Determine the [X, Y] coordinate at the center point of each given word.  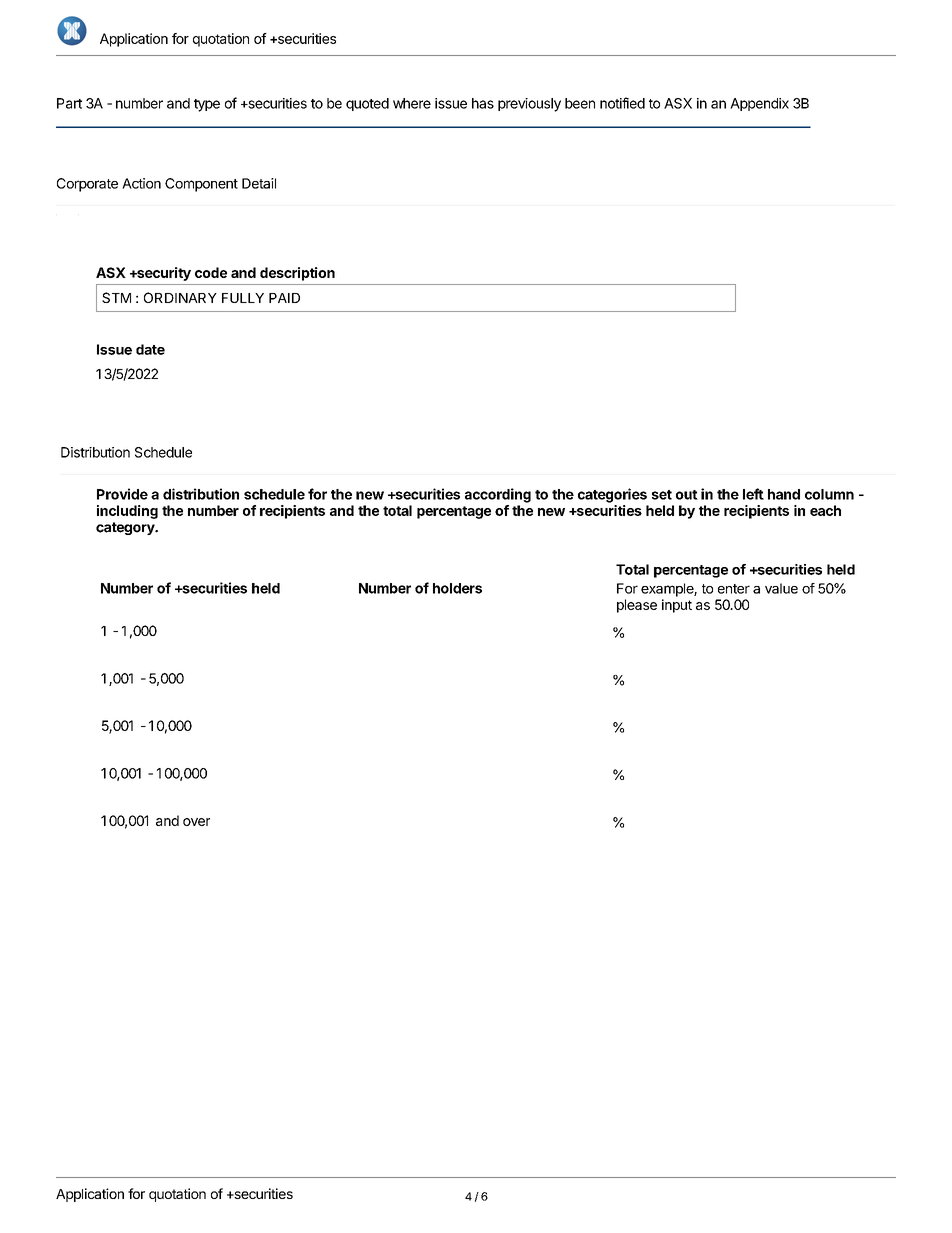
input [677, 606]
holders [457, 588]
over [196, 822]
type [207, 105]
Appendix [759, 104]
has [483, 103]
